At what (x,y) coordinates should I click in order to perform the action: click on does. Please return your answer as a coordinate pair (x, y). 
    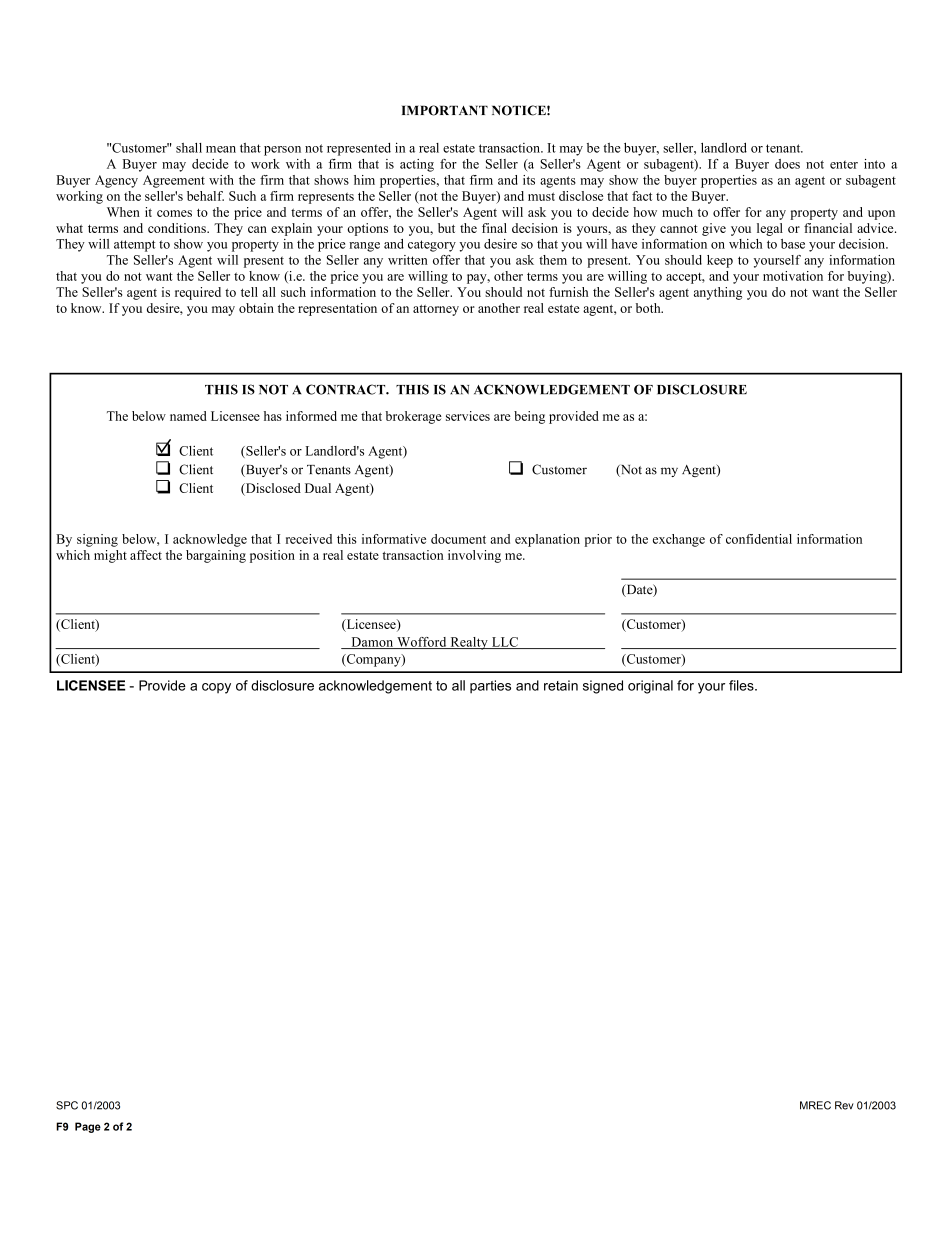
    Looking at the image, I should click on (787, 164).
